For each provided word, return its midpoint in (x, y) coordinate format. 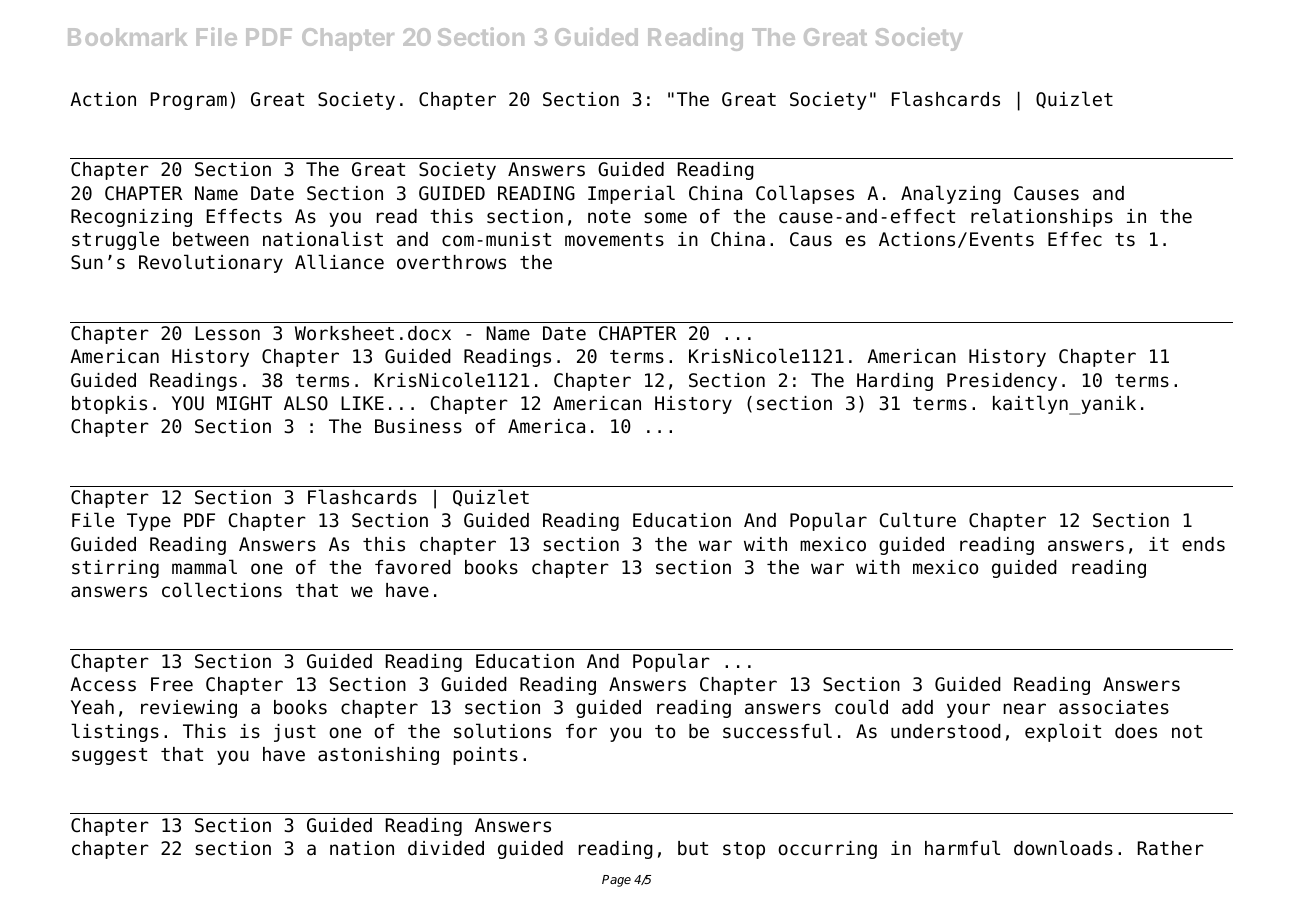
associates (1114, 707)
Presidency (1002, 382)
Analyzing (951, 194)
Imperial (631, 194)
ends (1203, 544)
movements (614, 240)
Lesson (227, 333)
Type (149, 522)
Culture (917, 520)
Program (188, 101)
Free (172, 684)
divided (446, 848)
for (581, 731)
